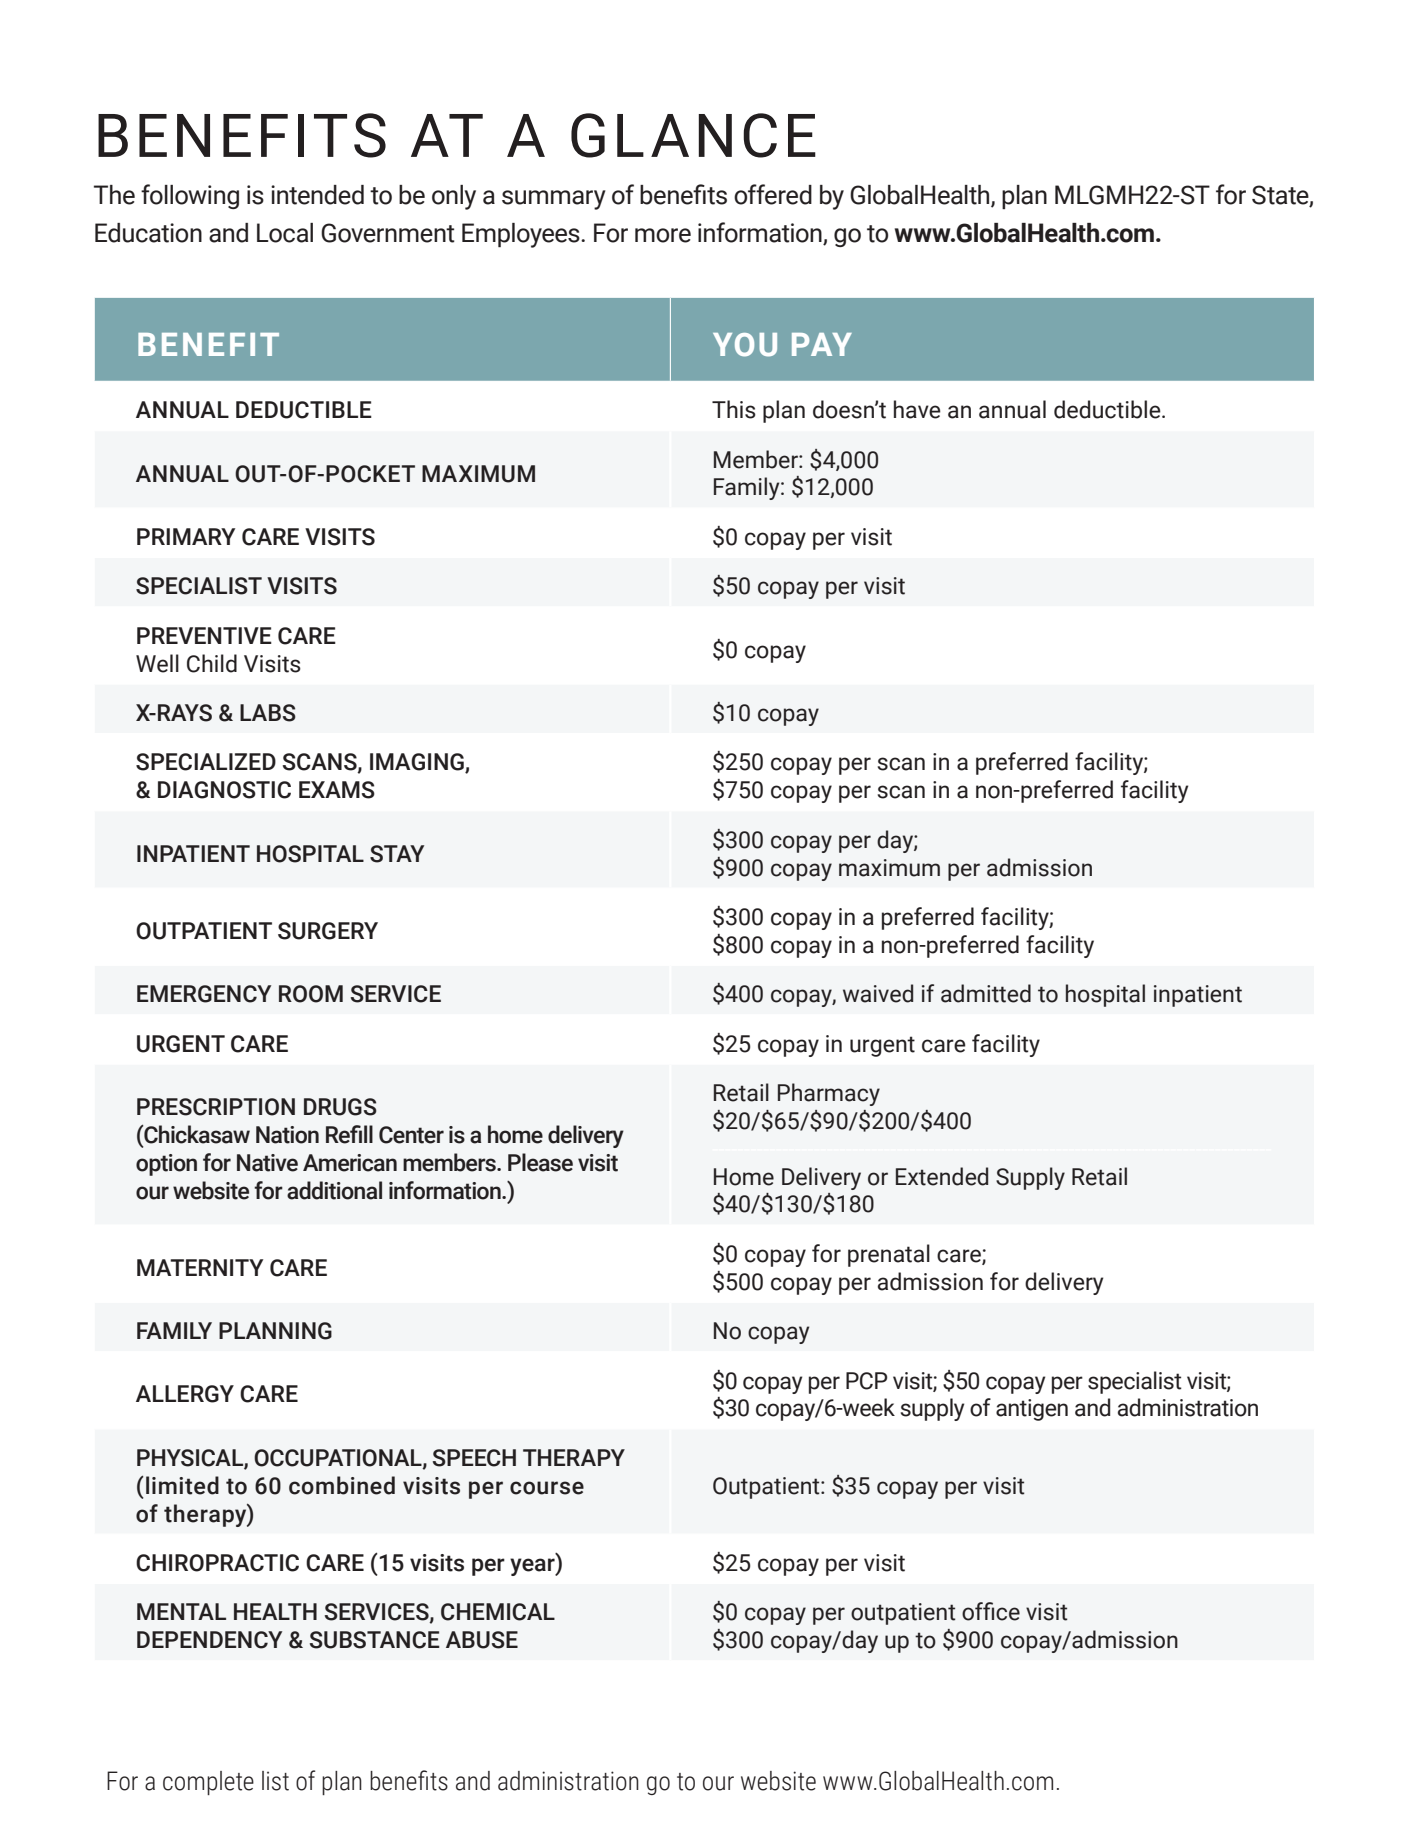 This screenshot has height=1839, width=1421. Describe the element at coordinates (554, 200) in the screenshot. I see `summary` at that location.
